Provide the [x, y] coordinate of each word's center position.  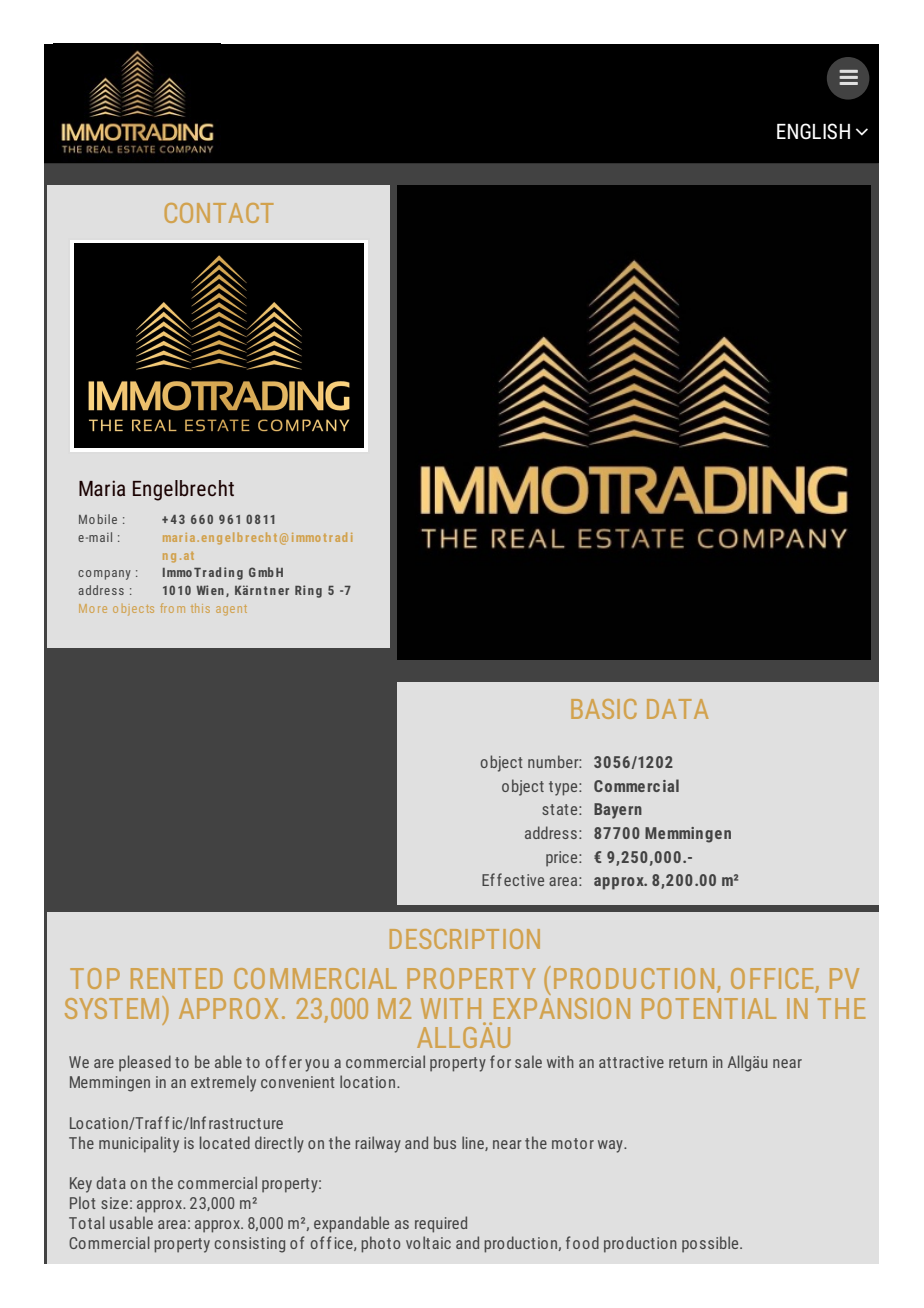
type [564, 788]
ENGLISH [813, 131]
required [441, 1224]
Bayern [618, 811]
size [114, 1203]
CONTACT [219, 213]
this [200, 608]
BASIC [604, 709]
